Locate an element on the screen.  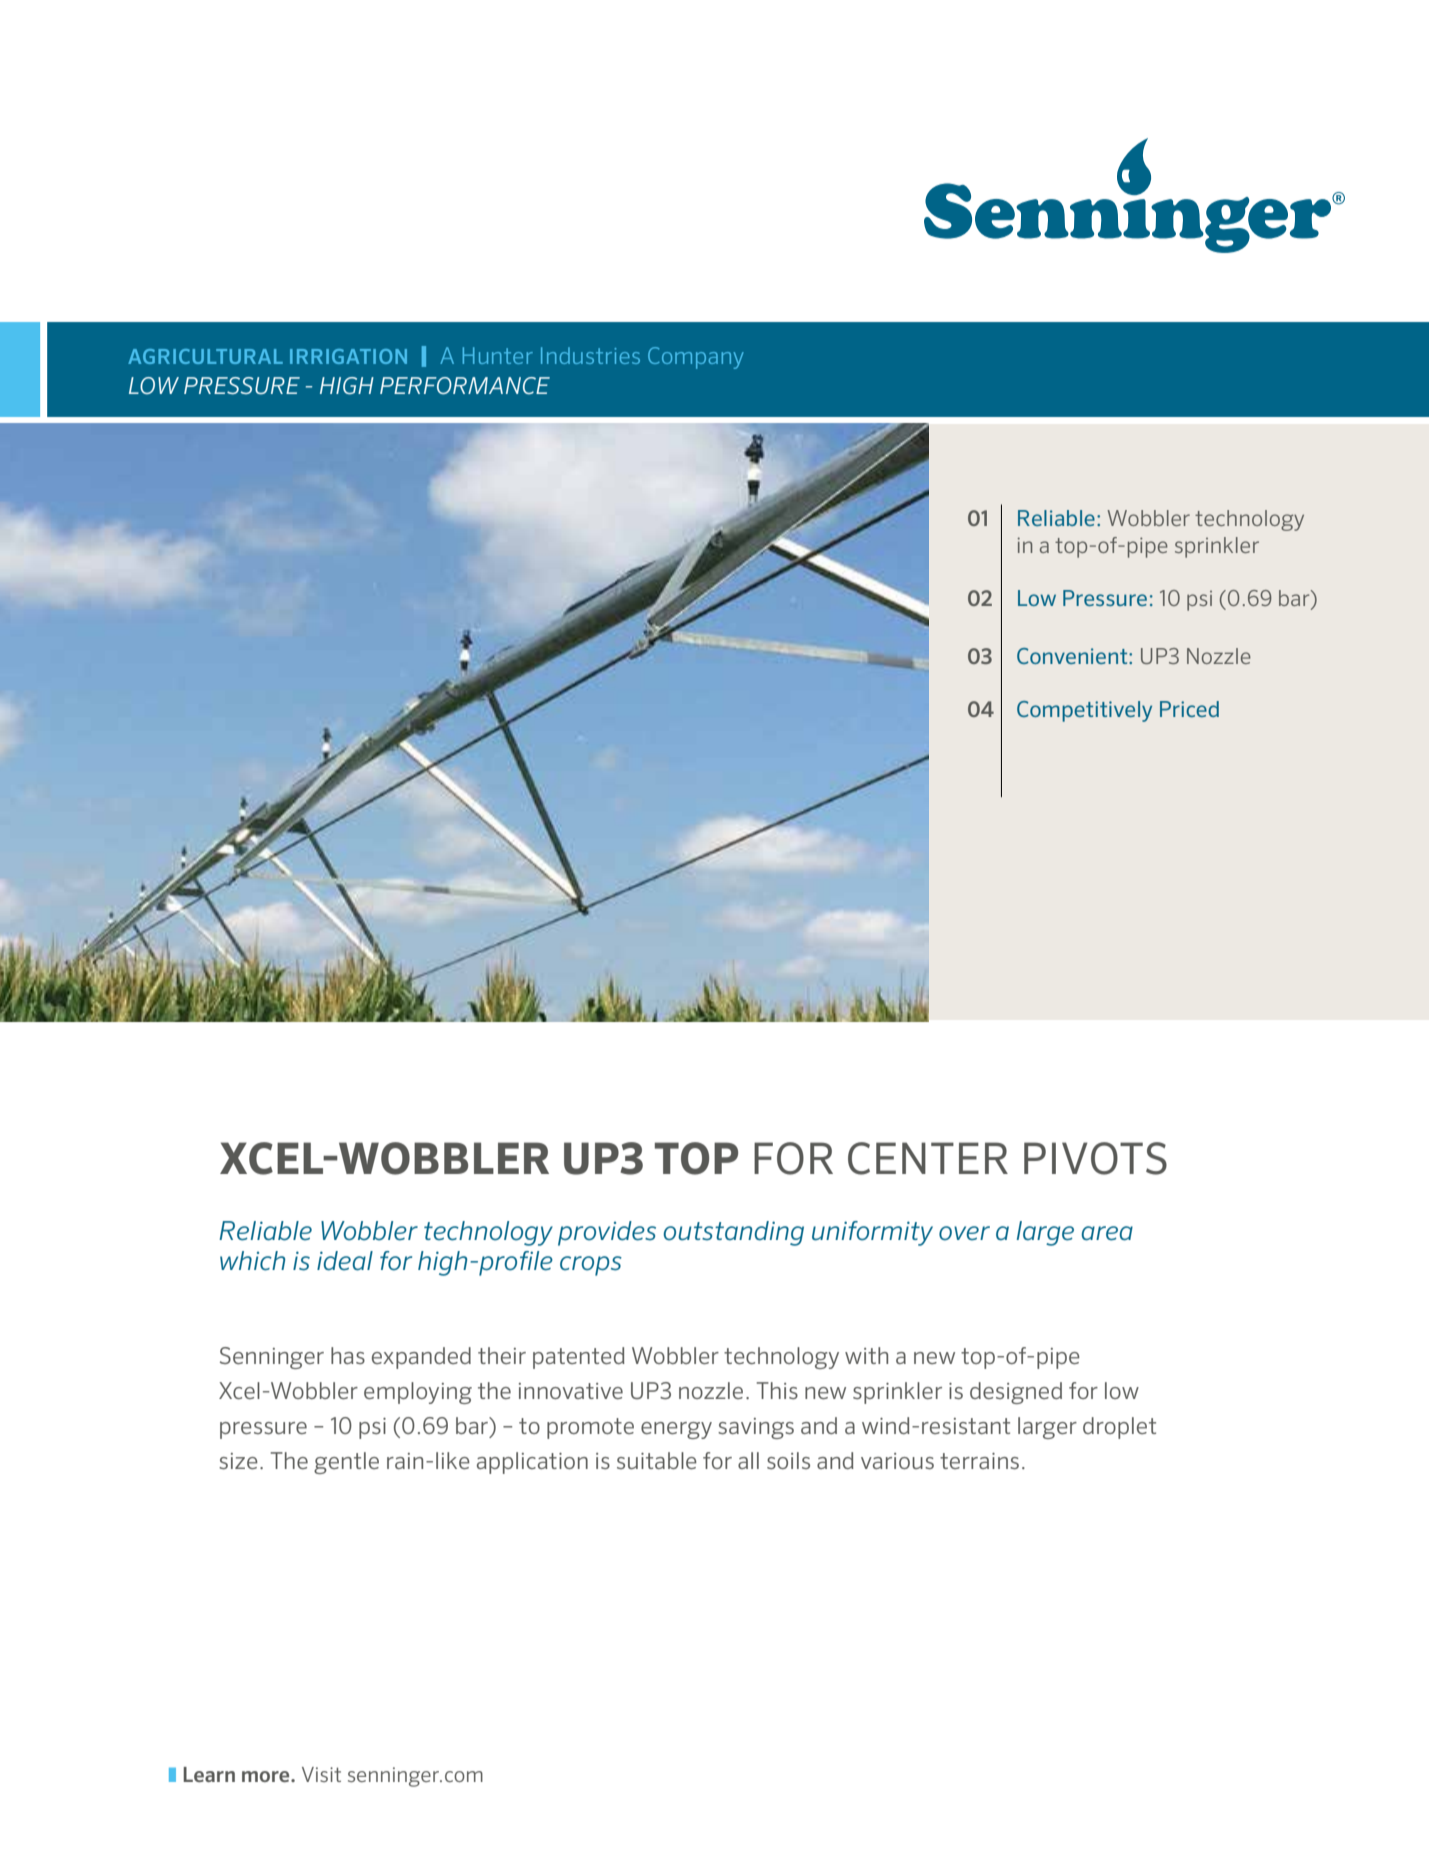
Visit is located at coordinates (321, 1774).
